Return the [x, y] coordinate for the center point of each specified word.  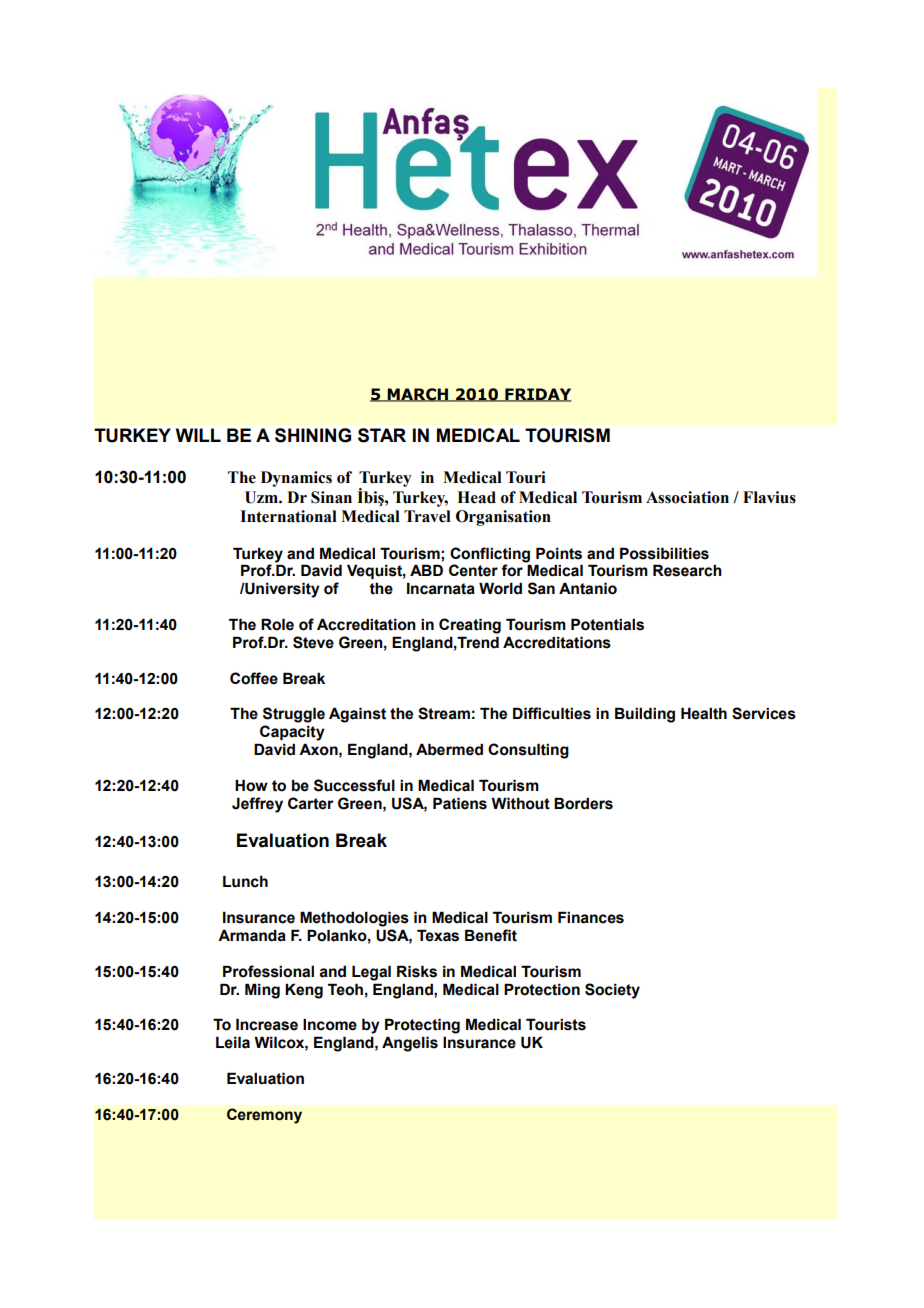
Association [687, 497]
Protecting [422, 1026]
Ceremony [264, 1116]
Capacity [292, 733]
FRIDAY [537, 395]
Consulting [528, 751]
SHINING [313, 435]
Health [704, 713]
